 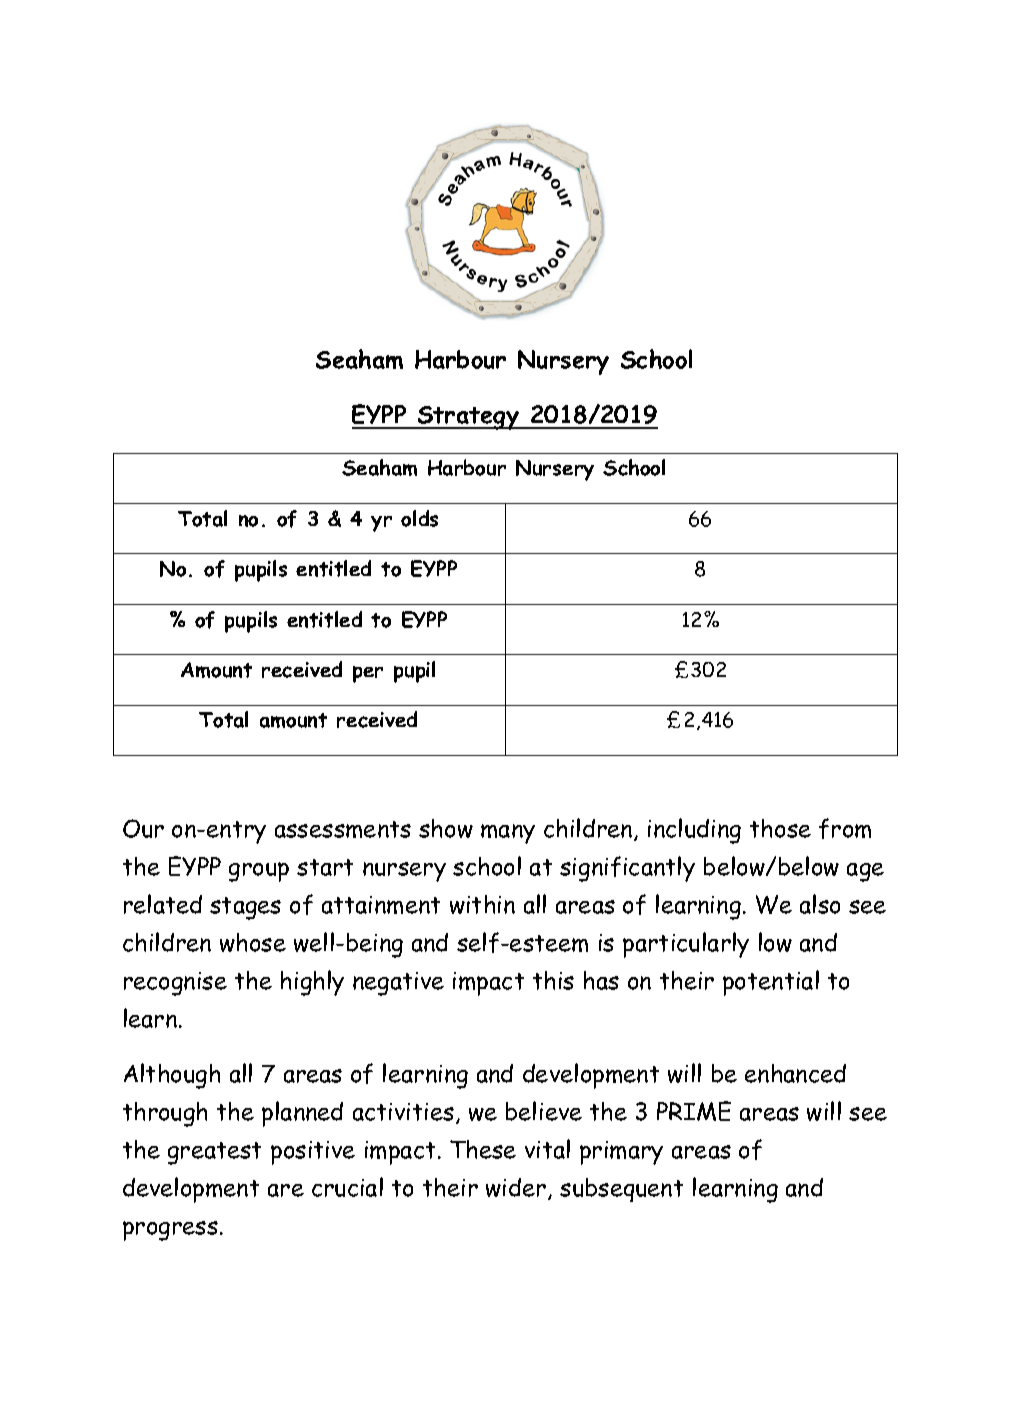 What do you see at coordinates (343, 829) in the page?
I see `assessments` at bounding box center [343, 829].
